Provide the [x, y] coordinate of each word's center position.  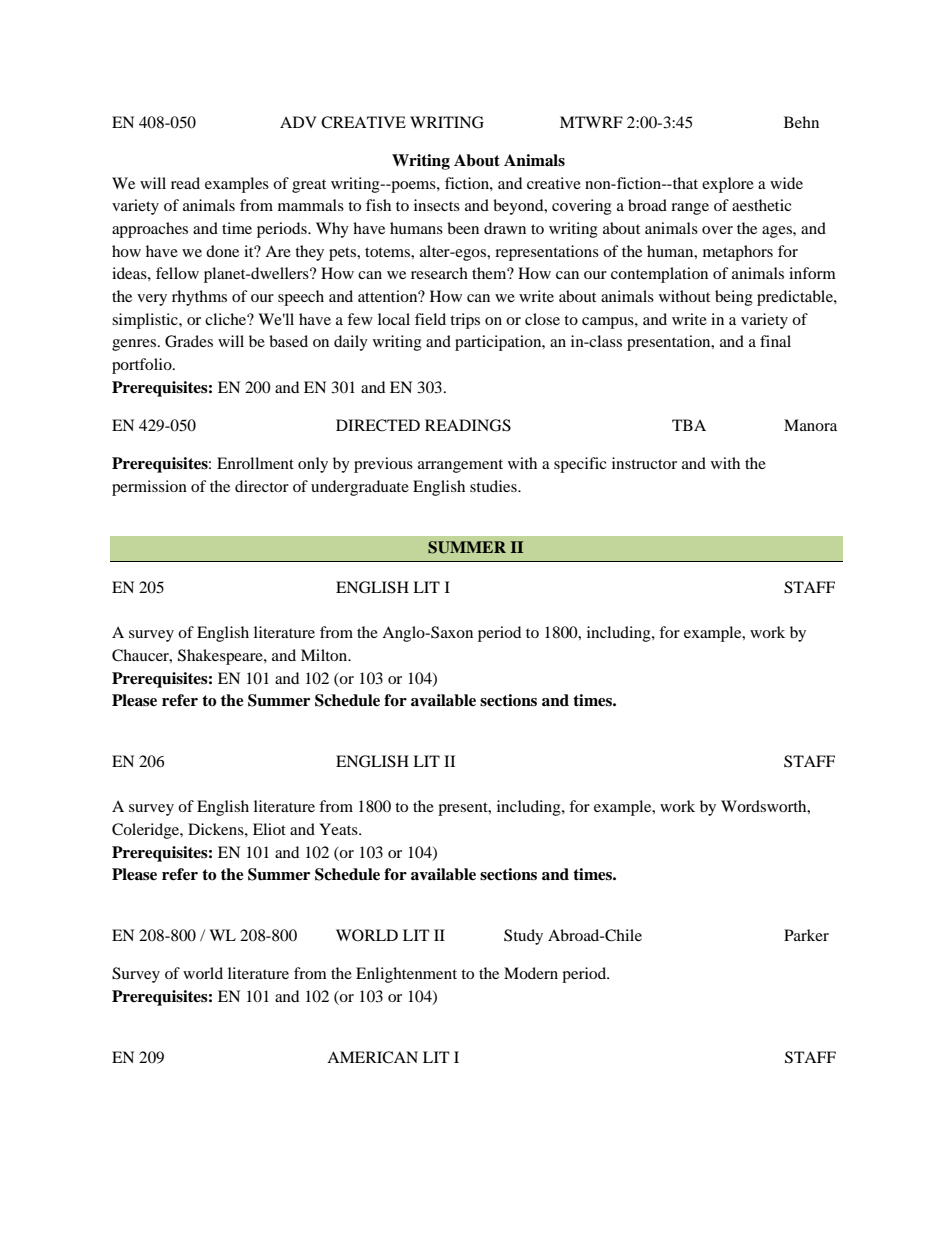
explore [728, 185]
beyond [519, 207]
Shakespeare [221, 657]
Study [523, 937]
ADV [298, 122]
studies [494, 486]
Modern [531, 973]
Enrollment [255, 463]
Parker [806, 935]
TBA [689, 425]
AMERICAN [372, 1057]
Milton [325, 655]
